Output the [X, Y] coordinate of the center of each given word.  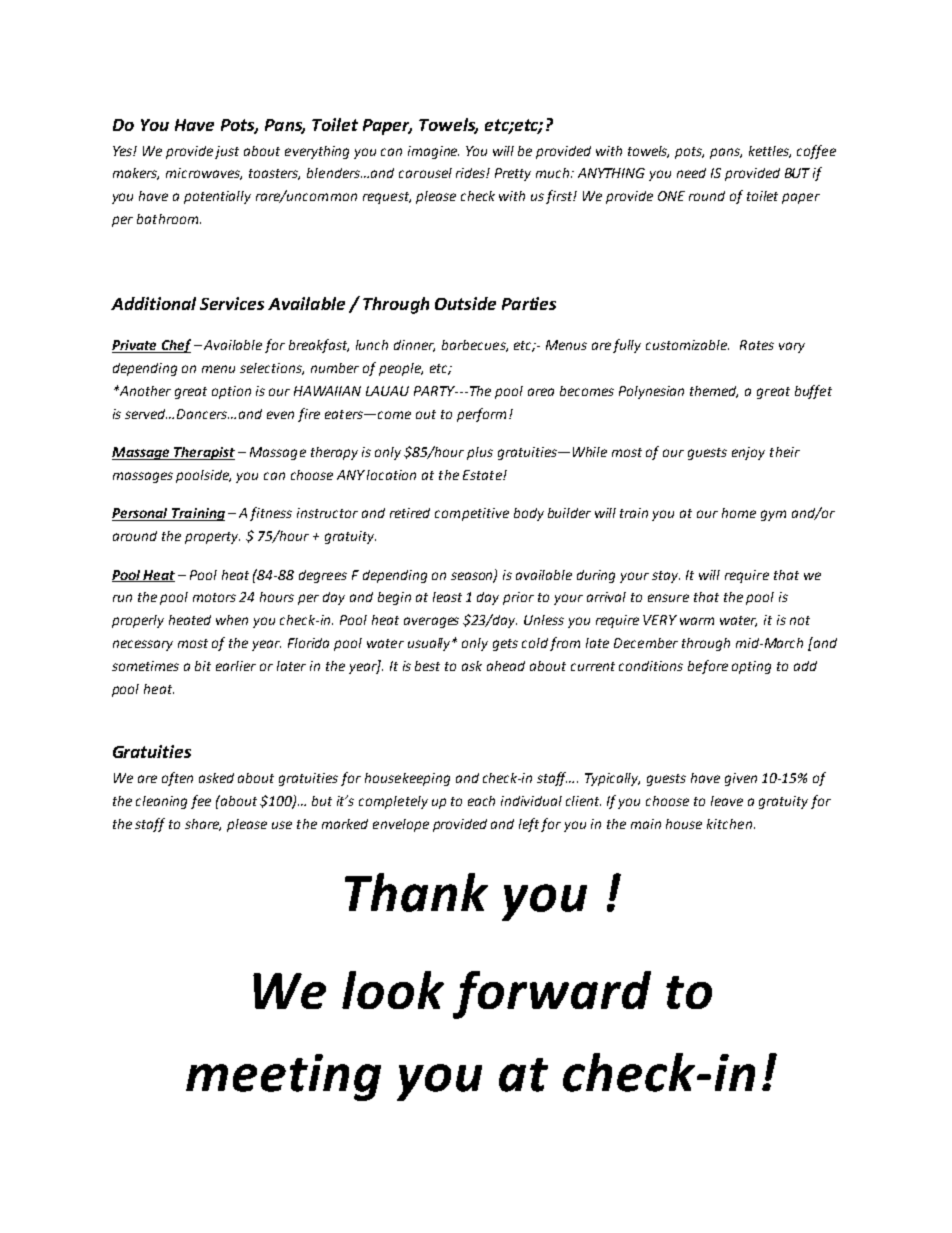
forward [552, 995]
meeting [283, 1077]
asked [216, 778]
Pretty [513, 174]
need [691, 173]
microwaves [204, 174]
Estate [483, 475]
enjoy [748, 453]
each [481, 801]
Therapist [203, 453]
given [741, 779]
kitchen [729, 824]
